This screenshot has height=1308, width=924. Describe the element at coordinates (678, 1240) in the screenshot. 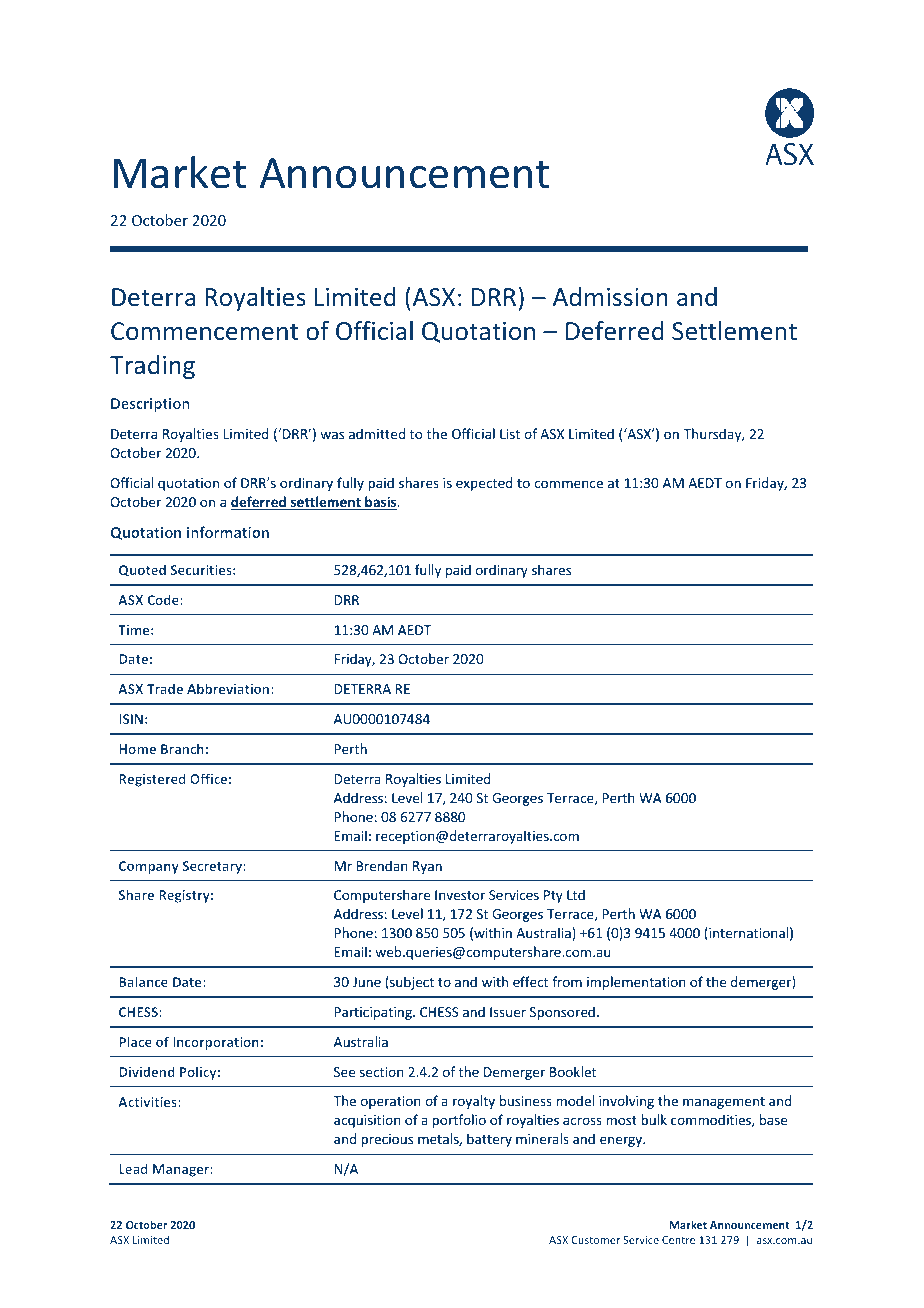

I see `Centre` at that location.
